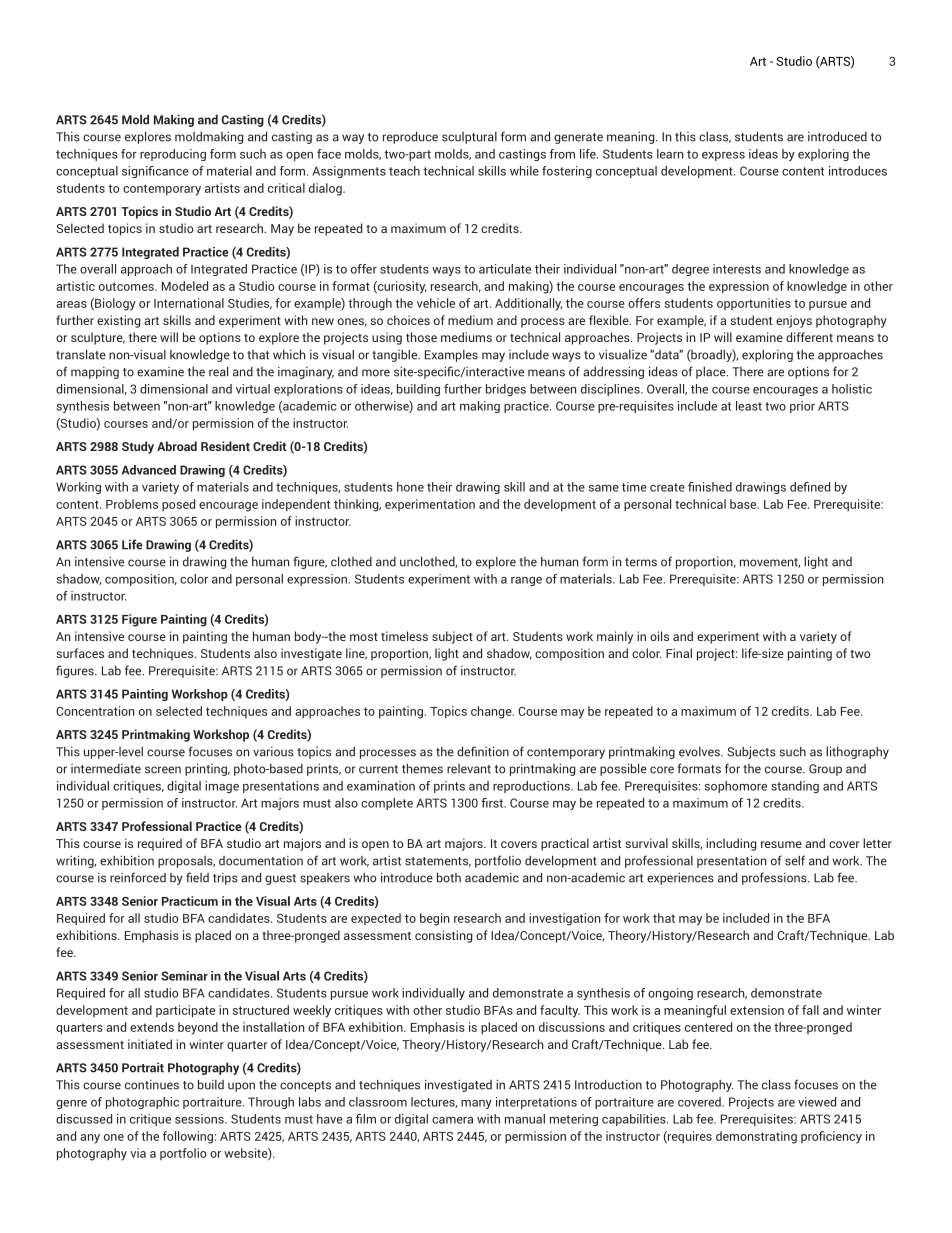 This screenshot has height=1233, width=952. What do you see at coordinates (218, 371) in the screenshot?
I see `real` at bounding box center [218, 371].
